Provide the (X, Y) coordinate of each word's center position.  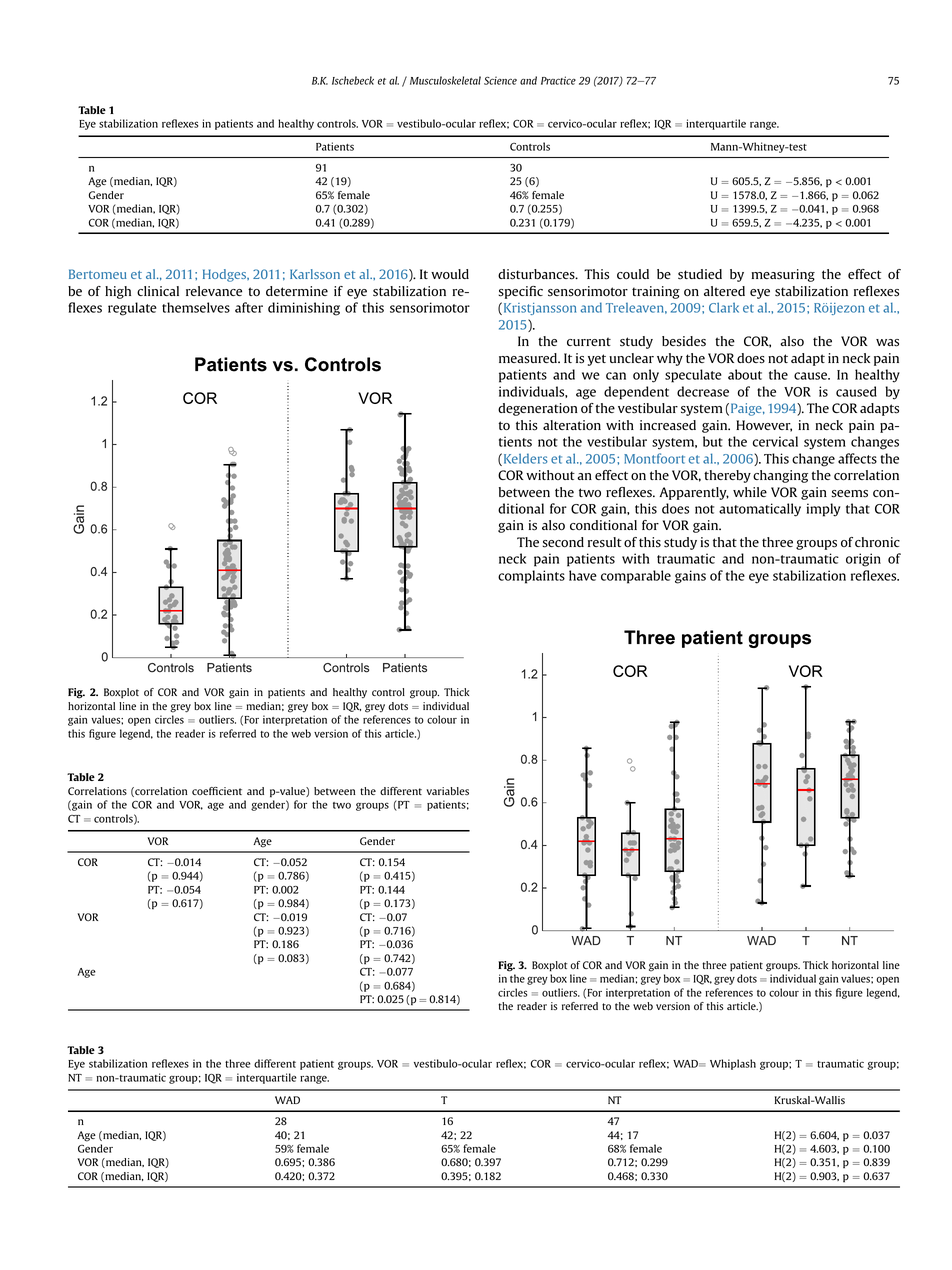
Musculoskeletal (445, 80)
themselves (196, 307)
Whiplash (733, 1064)
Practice (558, 80)
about (745, 374)
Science (500, 80)
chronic (877, 542)
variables (447, 791)
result (605, 542)
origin (863, 560)
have (583, 575)
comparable (636, 577)
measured (529, 358)
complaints (531, 577)
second (563, 542)
